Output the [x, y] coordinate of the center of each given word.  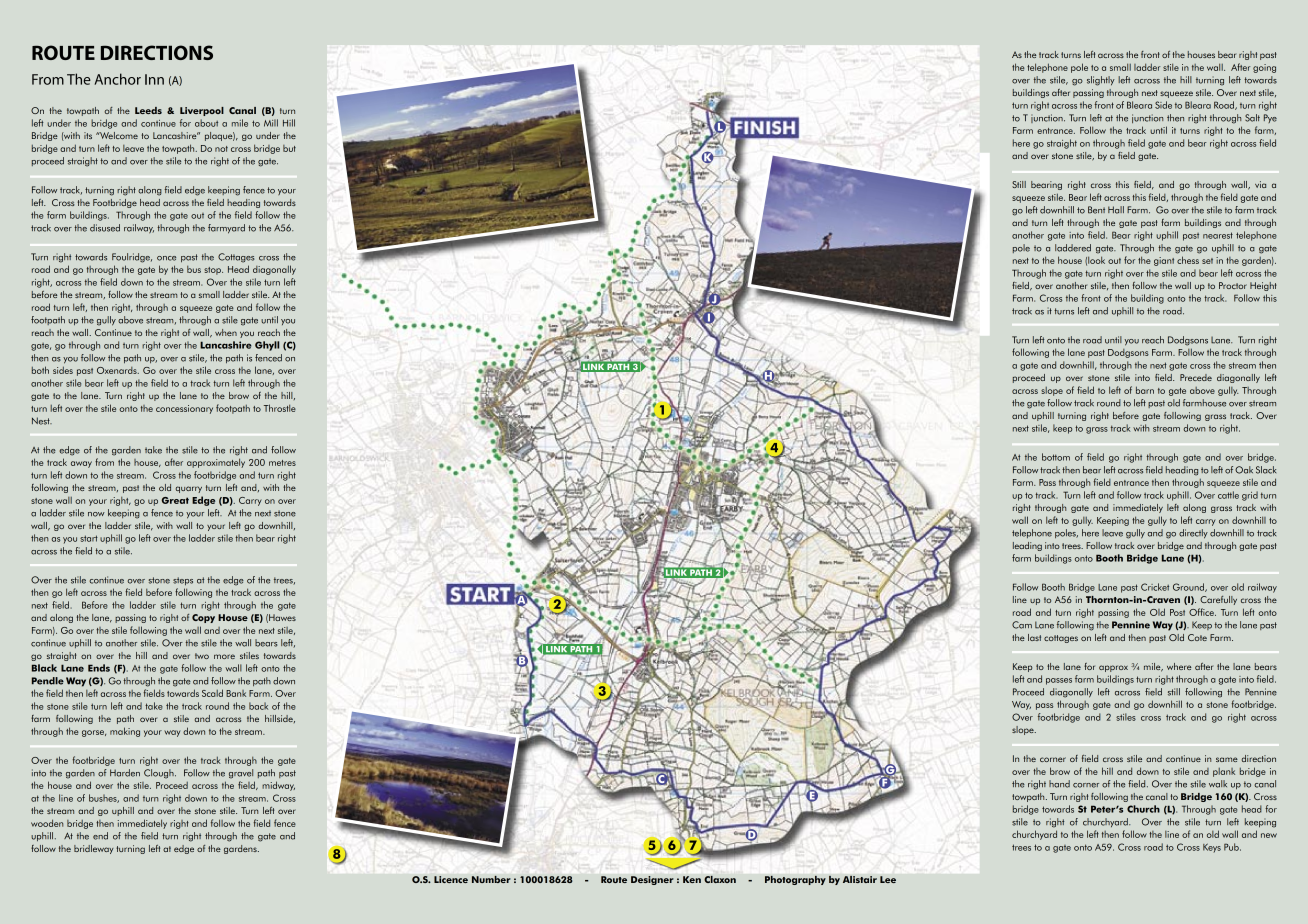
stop [213, 271]
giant [1164, 261]
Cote [1197, 637]
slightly [1101, 81]
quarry [189, 489]
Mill [271, 123]
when [226, 332]
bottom [1056, 457]
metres [282, 463]
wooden [47, 823]
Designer [652, 880]
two [202, 656]
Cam [1022, 625]
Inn [154, 79]
